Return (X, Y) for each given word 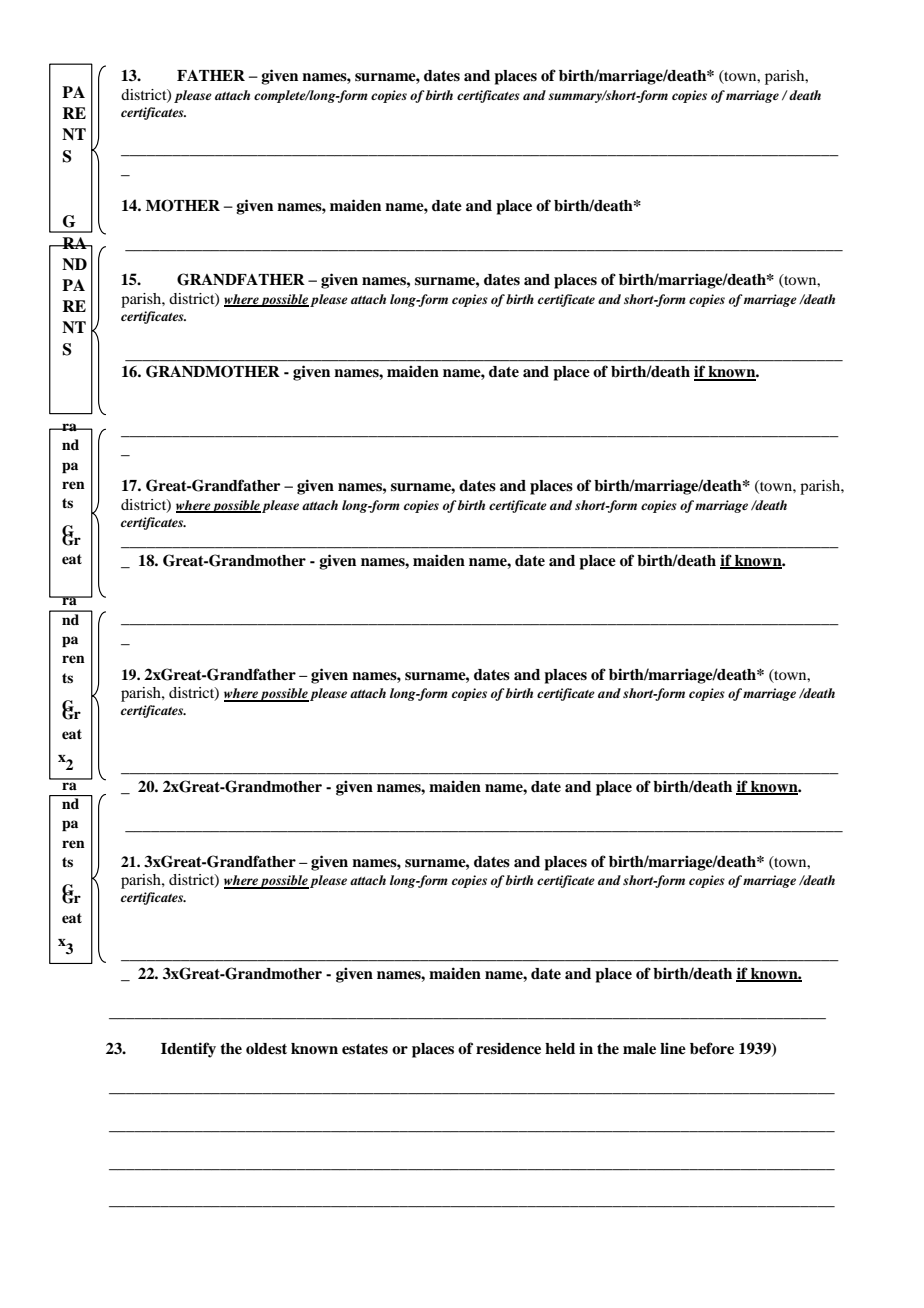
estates (365, 1049)
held (560, 1049)
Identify (188, 1050)
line (673, 1048)
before (712, 1048)
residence (508, 1048)
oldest (266, 1049)
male (639, 1049)
